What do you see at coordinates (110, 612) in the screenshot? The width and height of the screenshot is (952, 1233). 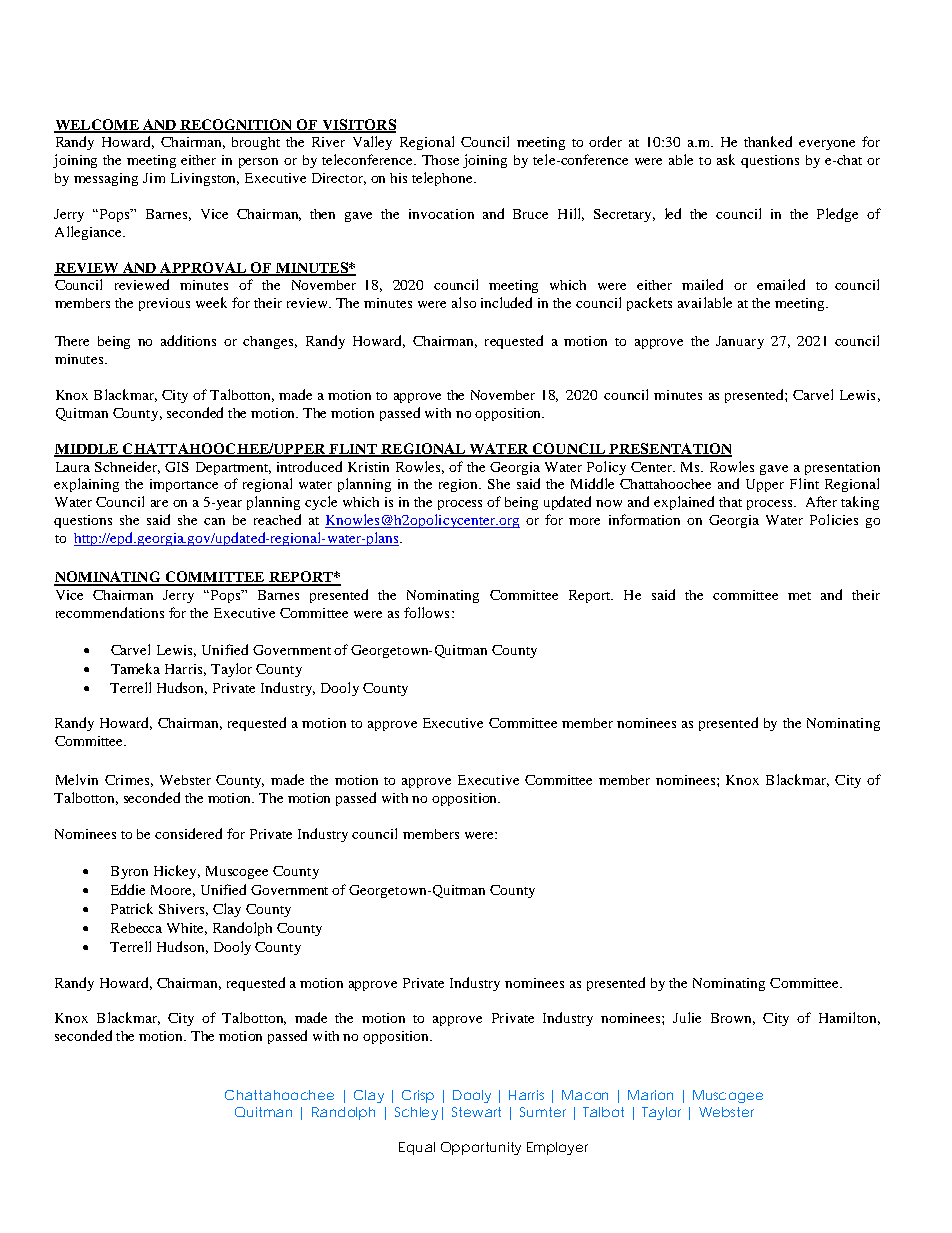 I see `recommendations` at bounding box center [110, 612].
